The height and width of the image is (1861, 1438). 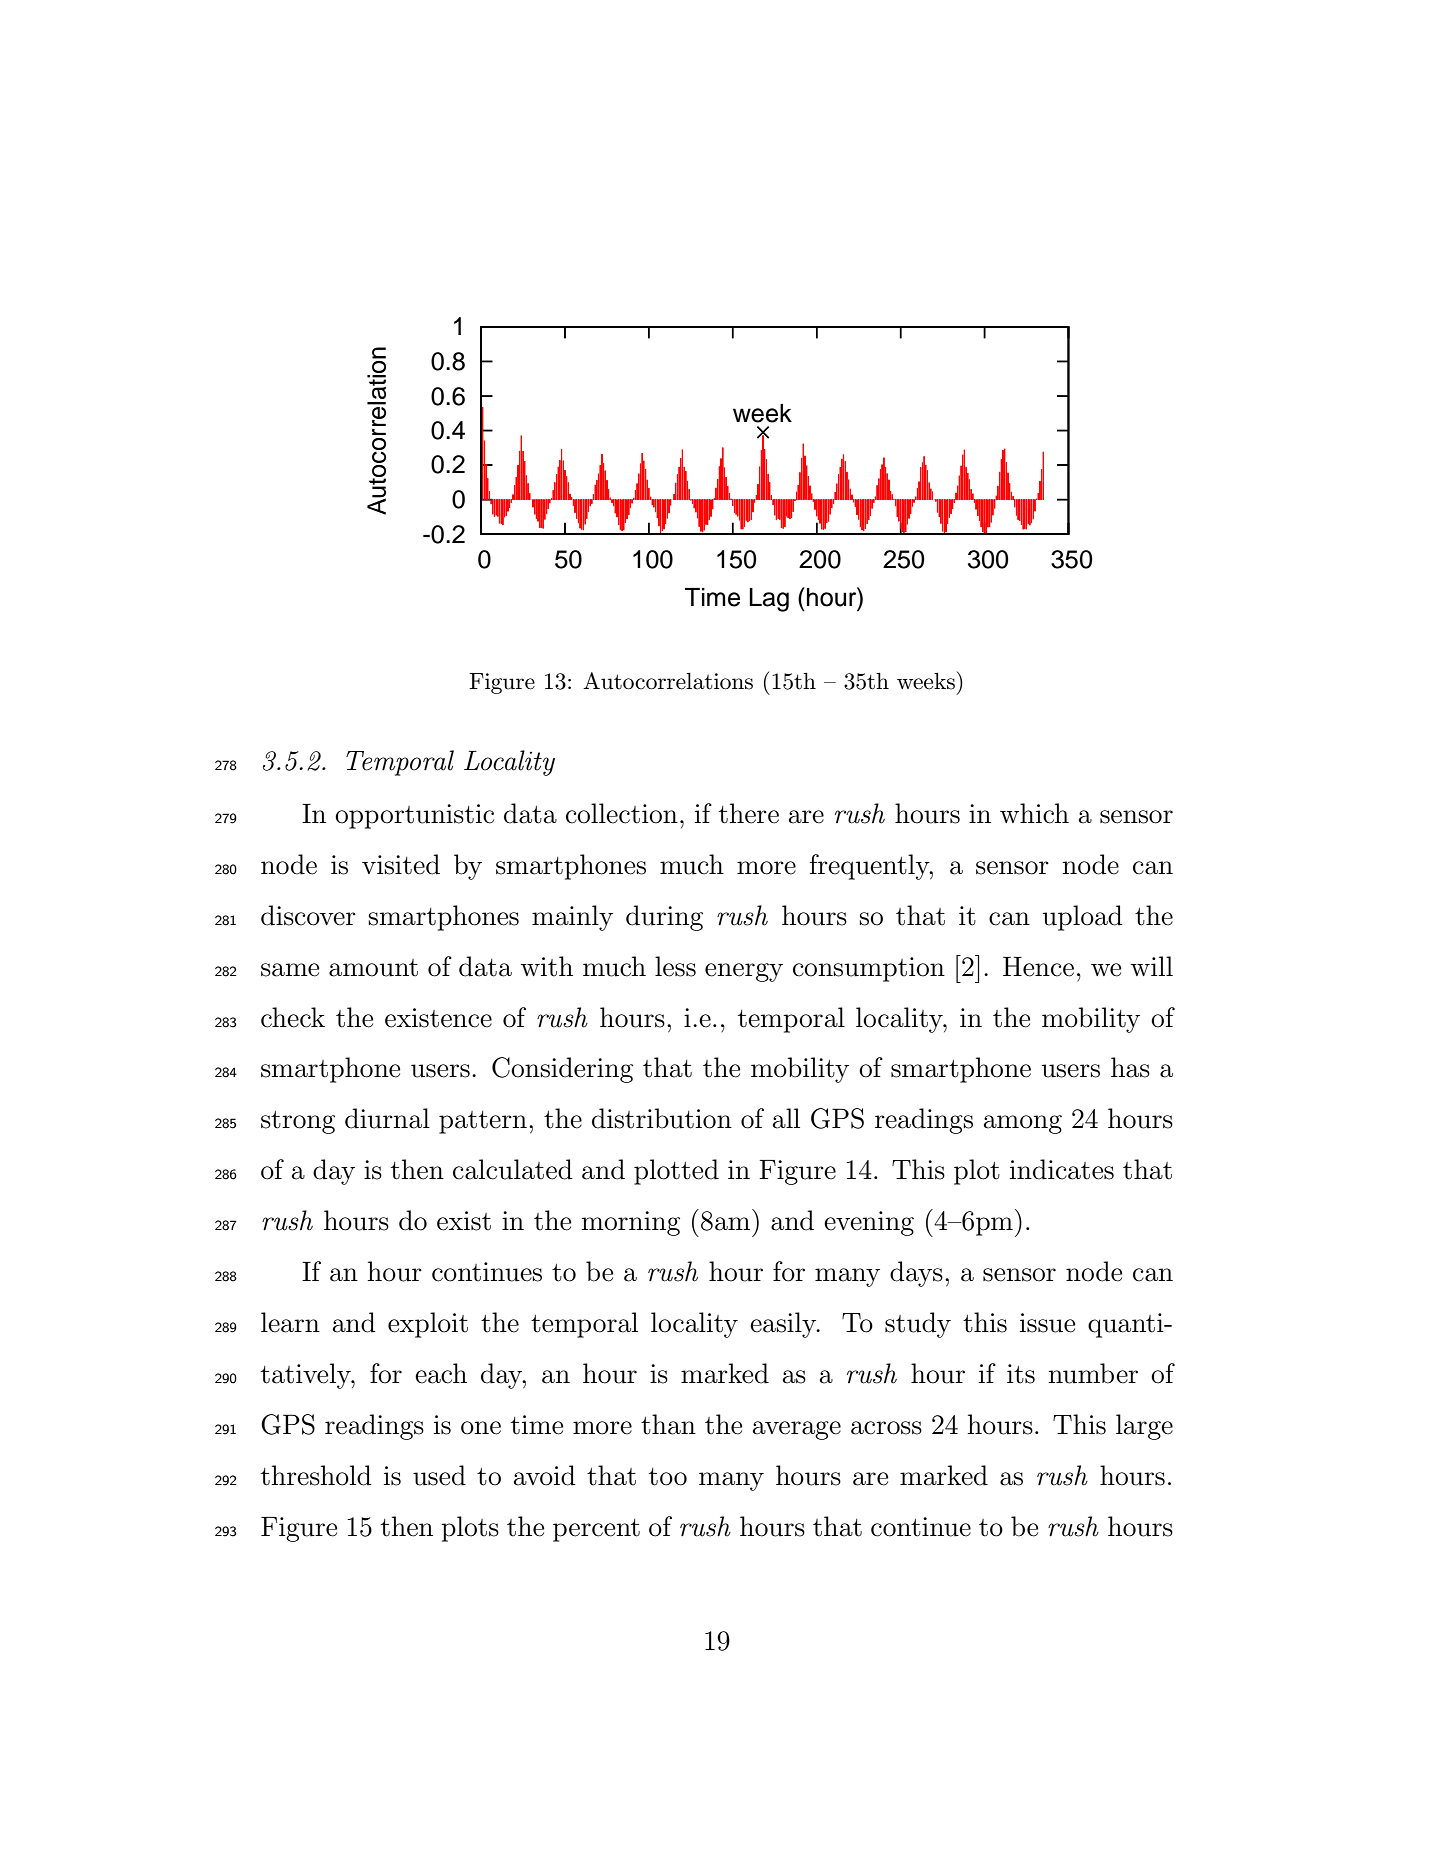 I want to click on discover, so click(x=308, y=915).
